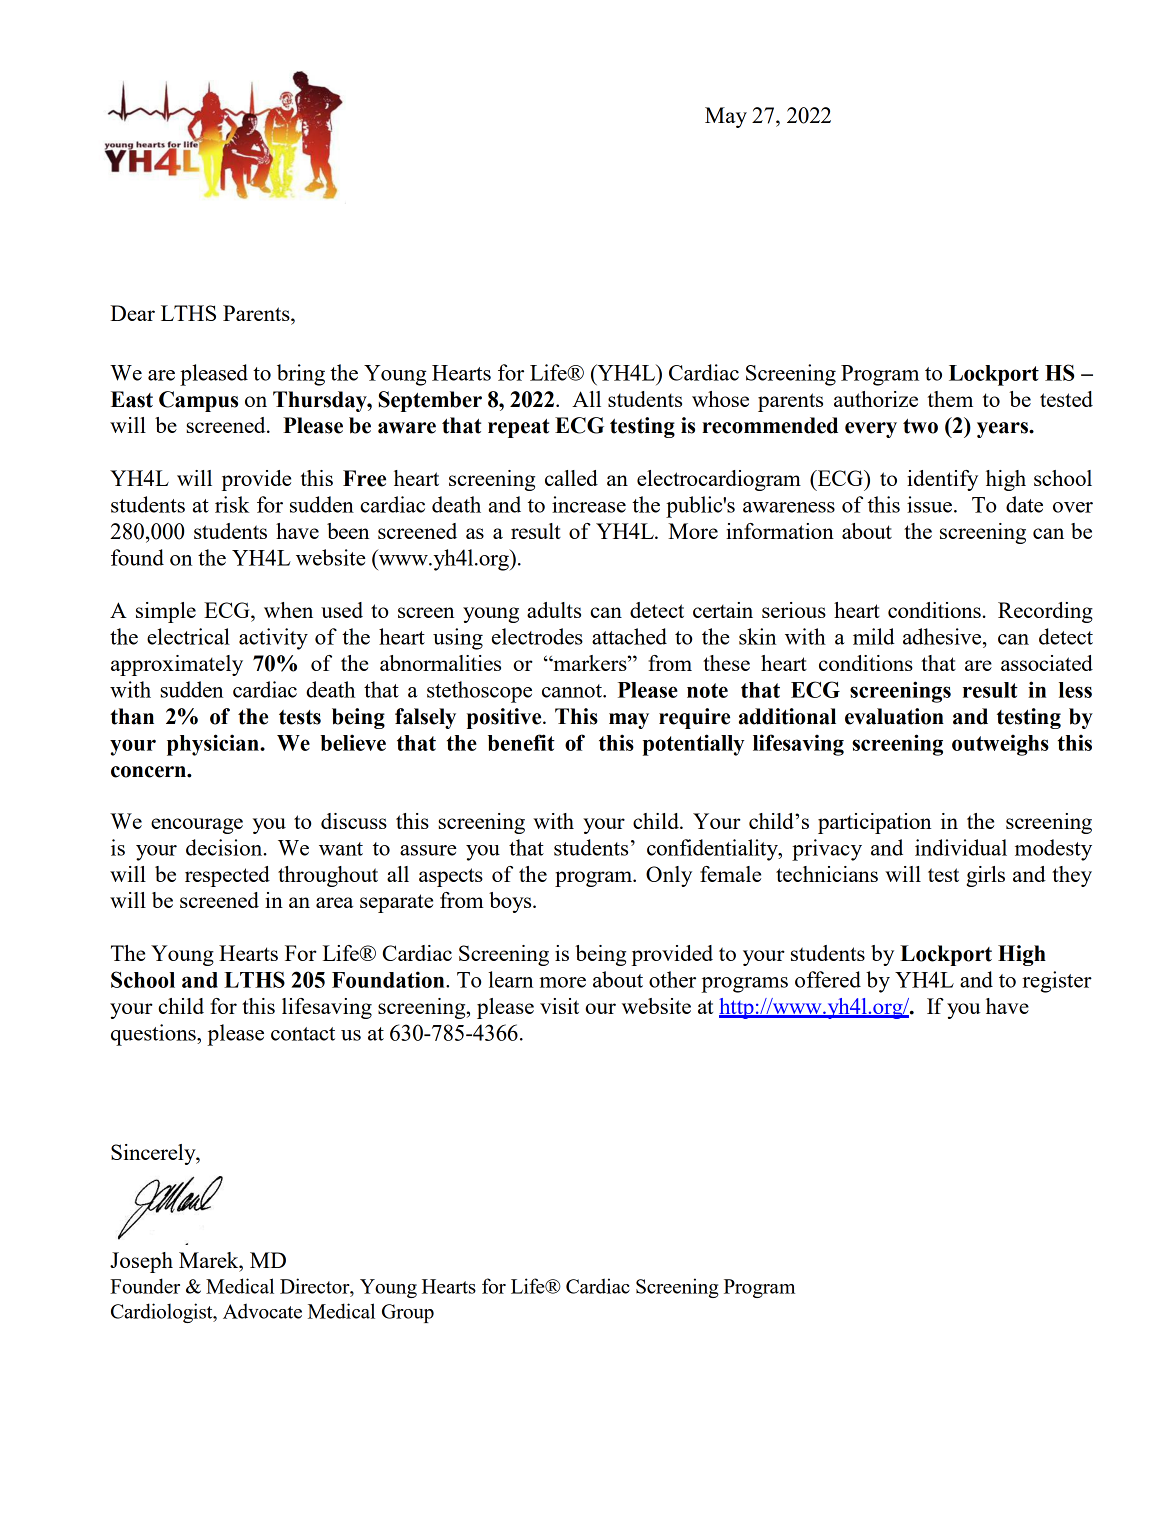  I want to click on them, so click(950, 399).
